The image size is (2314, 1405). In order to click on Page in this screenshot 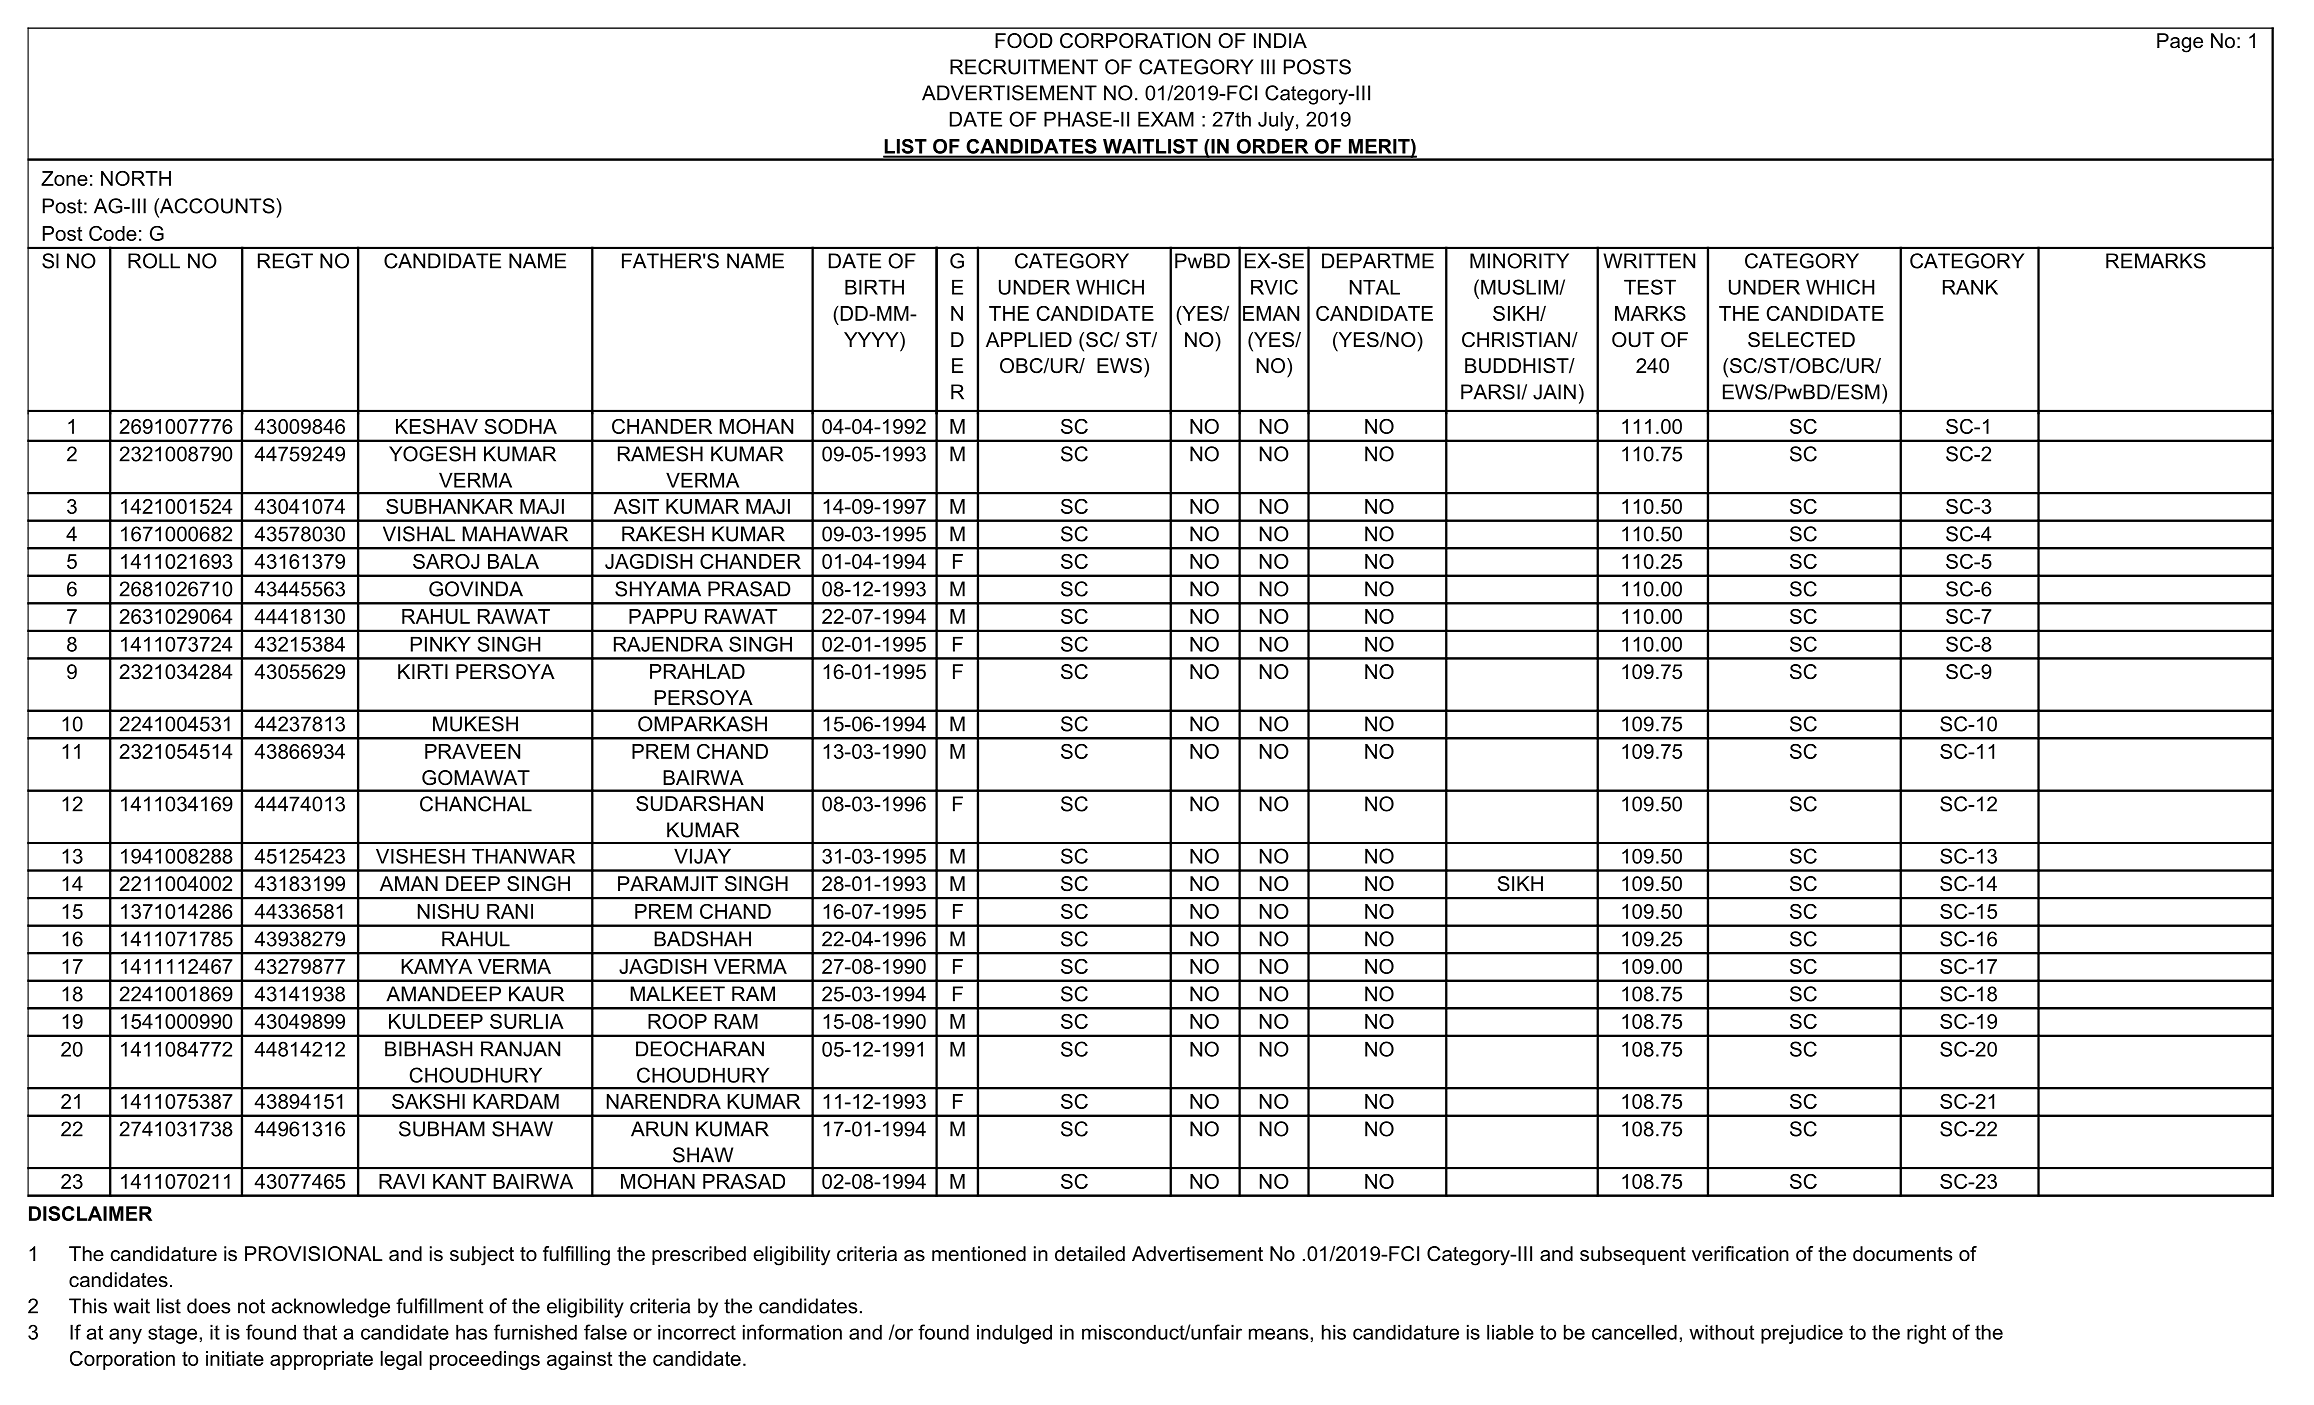, I will do `click(2180, 43)`.
